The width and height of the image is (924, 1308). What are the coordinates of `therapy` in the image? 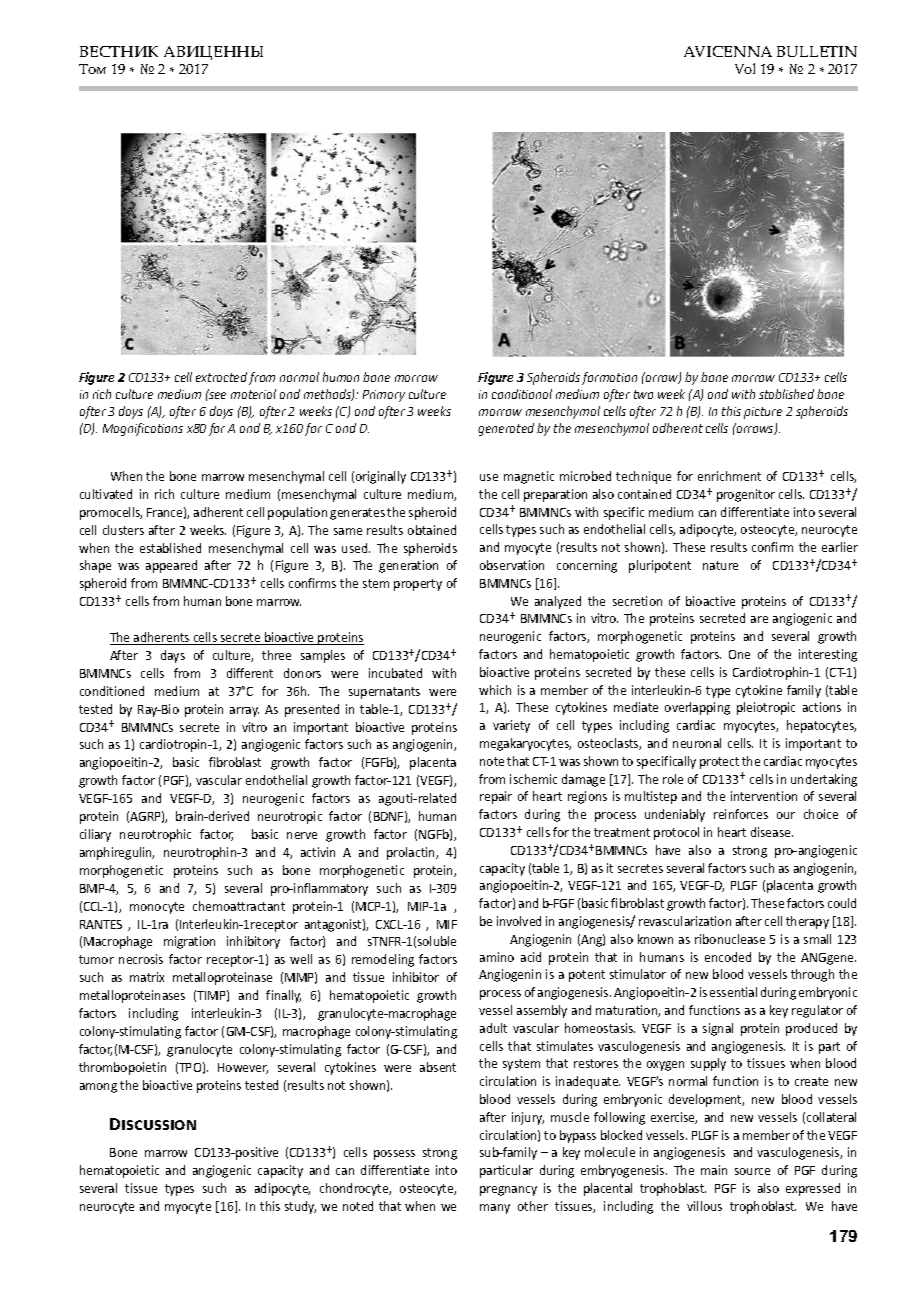 It's located at (807, 922).
